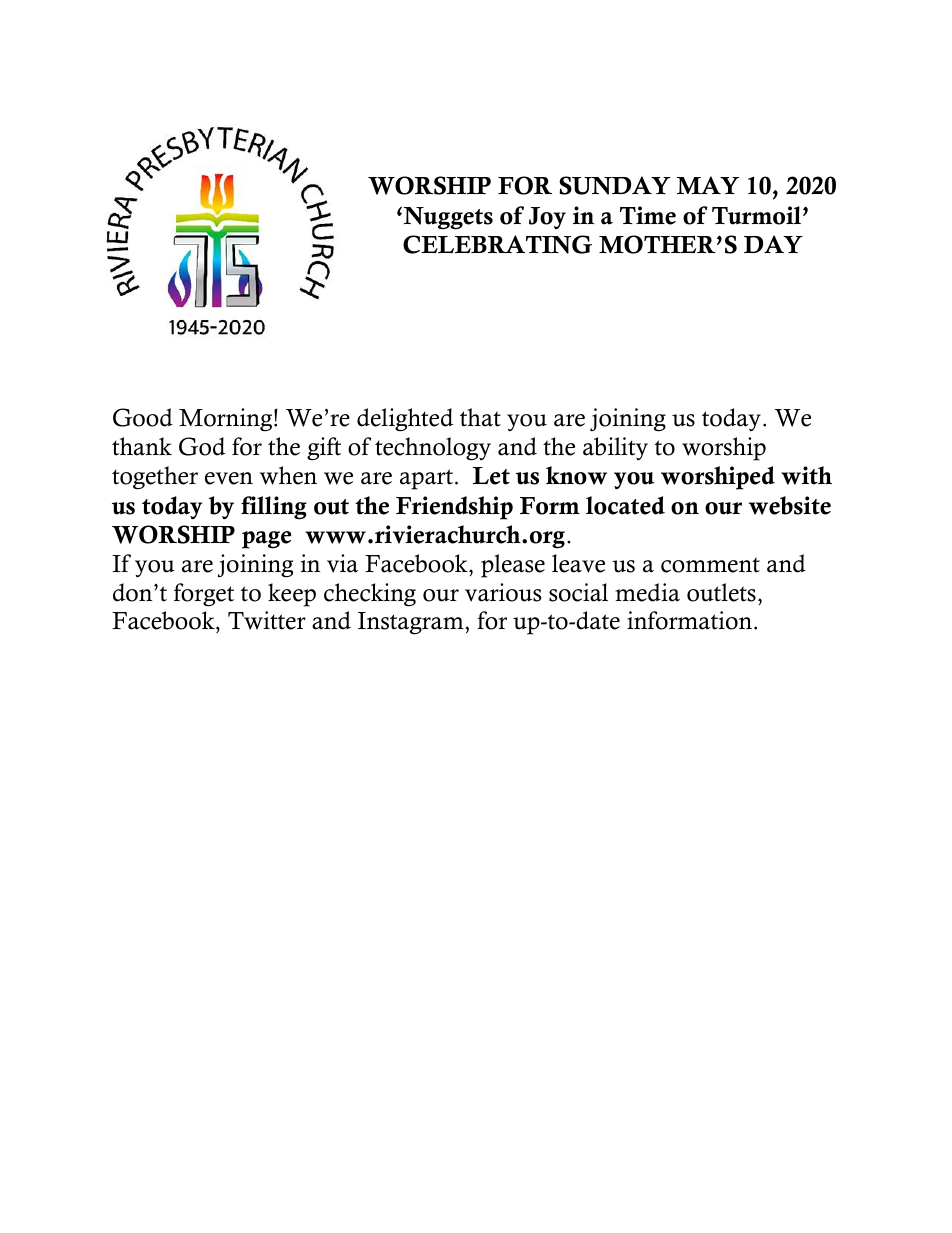 This image has width=952, height=1233. I want to click on MAY, so click(708, 185).
